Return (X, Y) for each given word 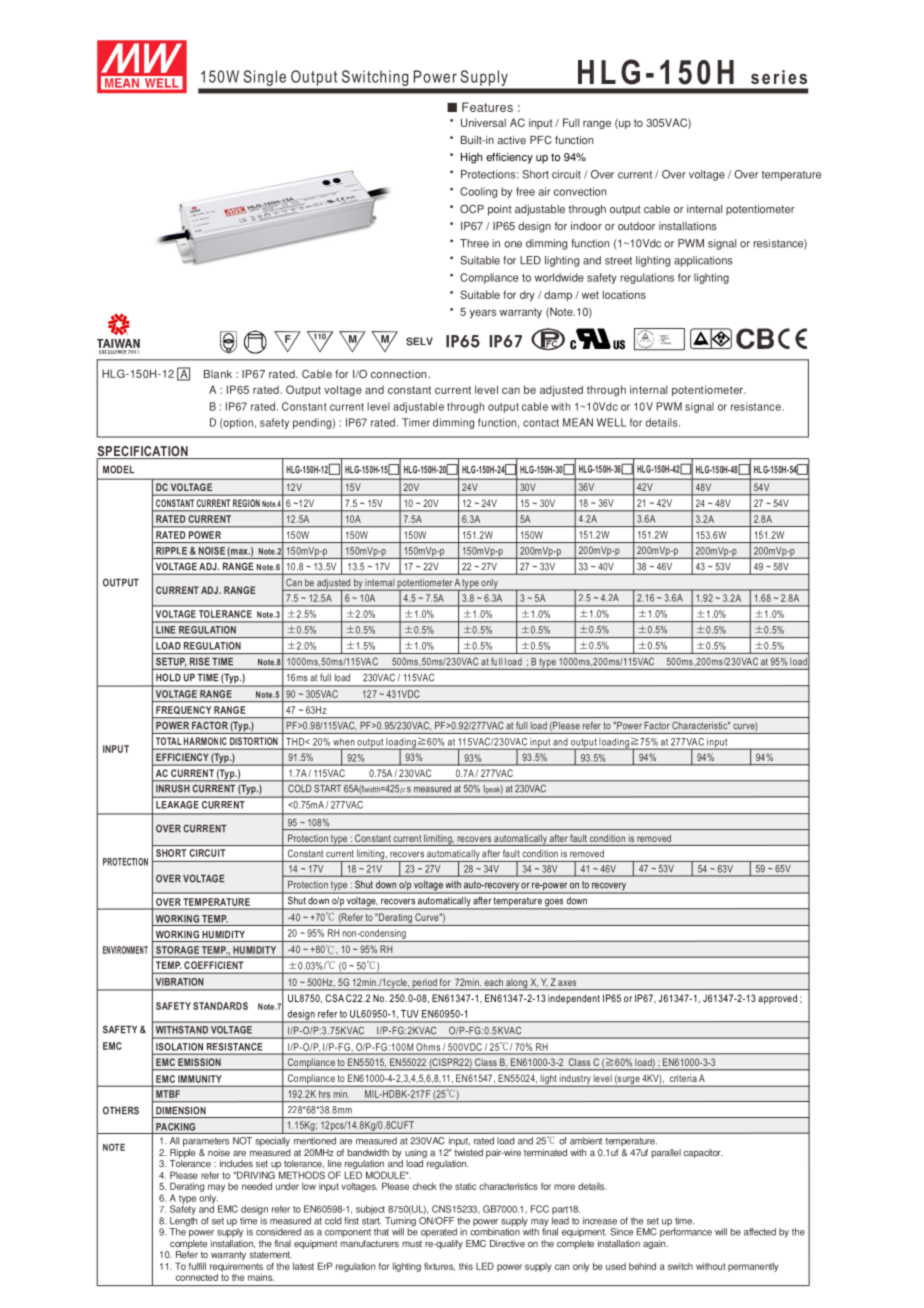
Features (487, 107)
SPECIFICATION (143, 452)
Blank (218, 374)
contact (541, 423)
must (412, 1243)
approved (777, 999)
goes (554, 903)
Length (183, 1223)
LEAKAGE (177, 805)
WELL (611, 422)
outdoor (636, 226)
